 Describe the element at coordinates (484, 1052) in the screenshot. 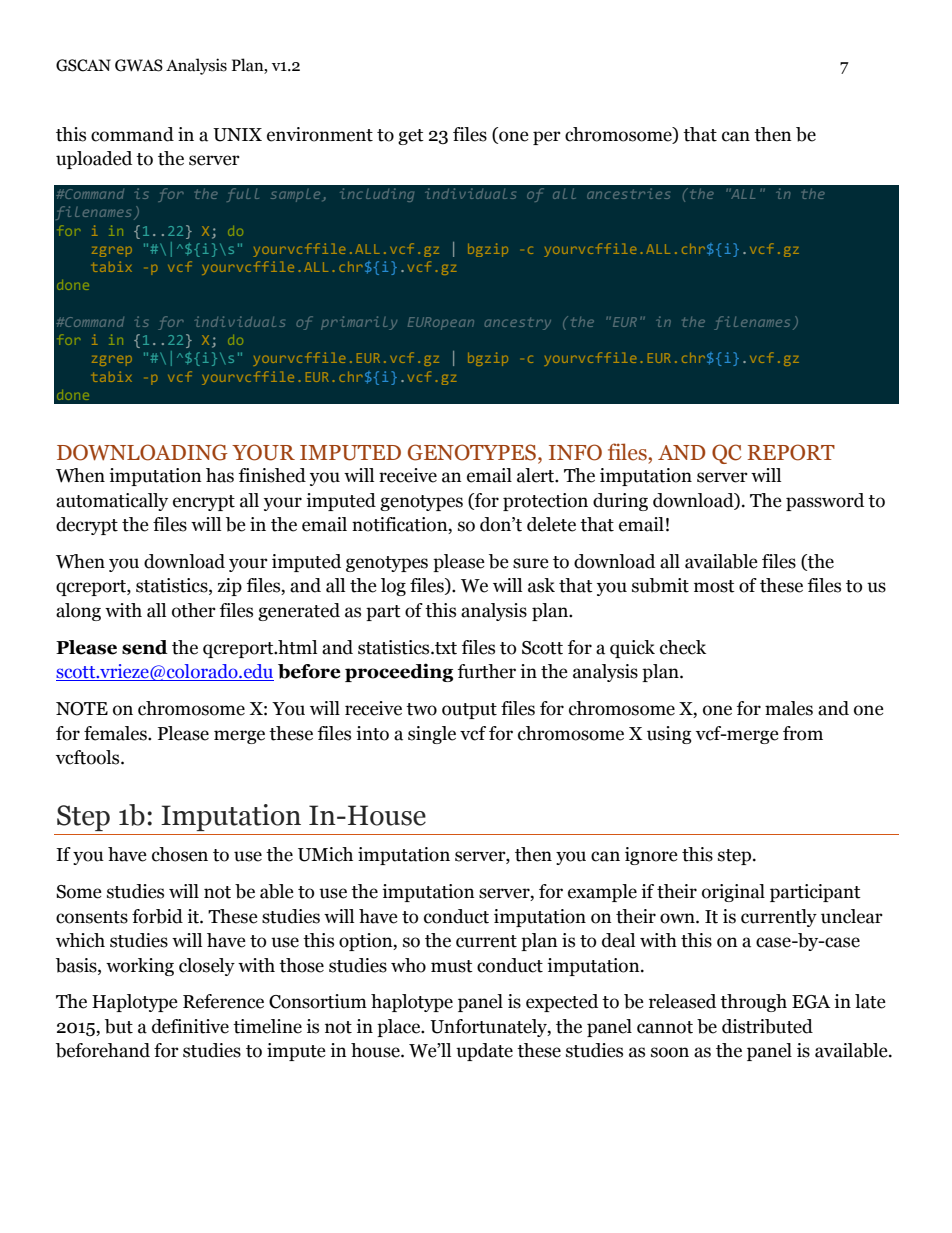

I see `update` at that location.
